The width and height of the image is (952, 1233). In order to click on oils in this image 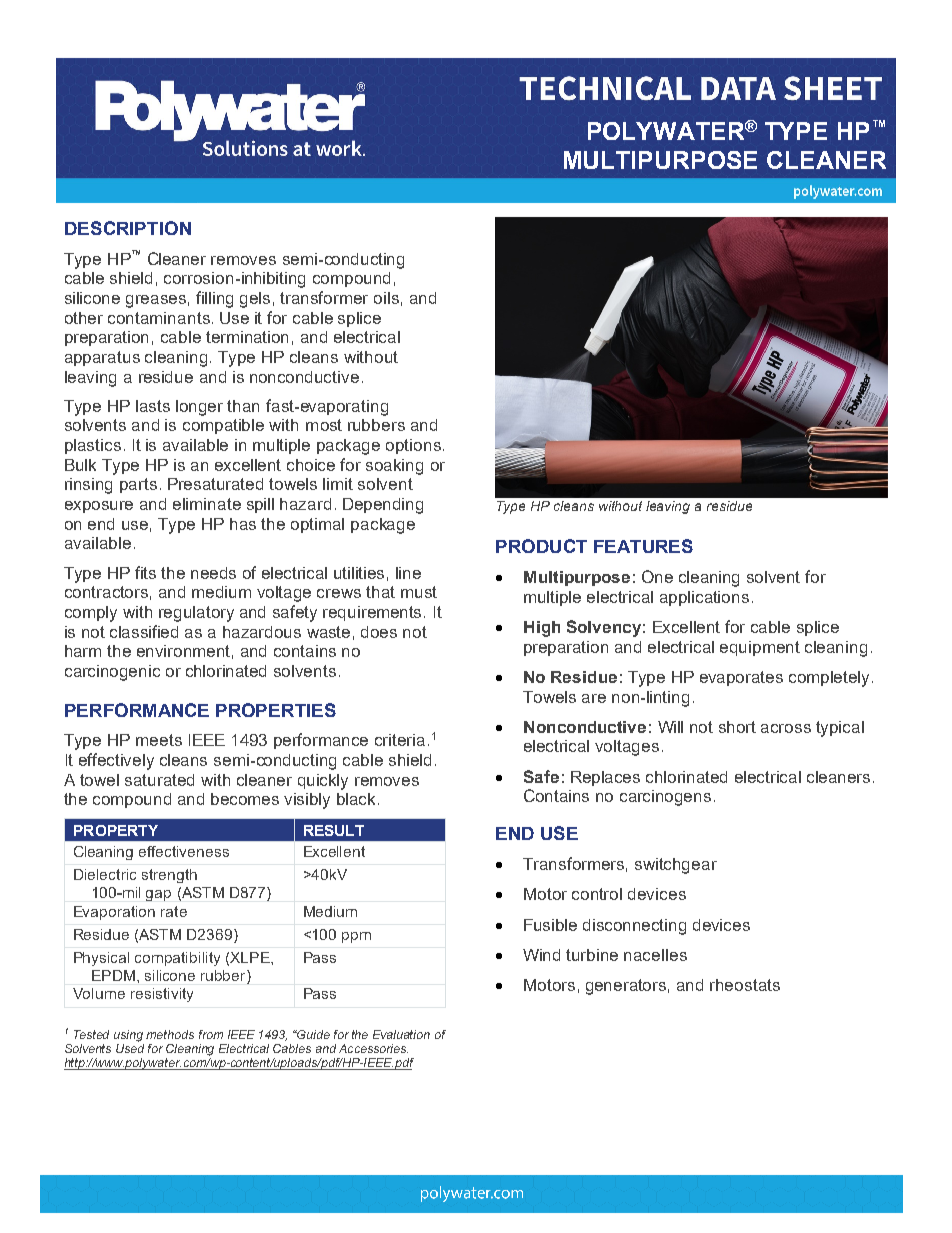, I will do `click(386, 298)`.
